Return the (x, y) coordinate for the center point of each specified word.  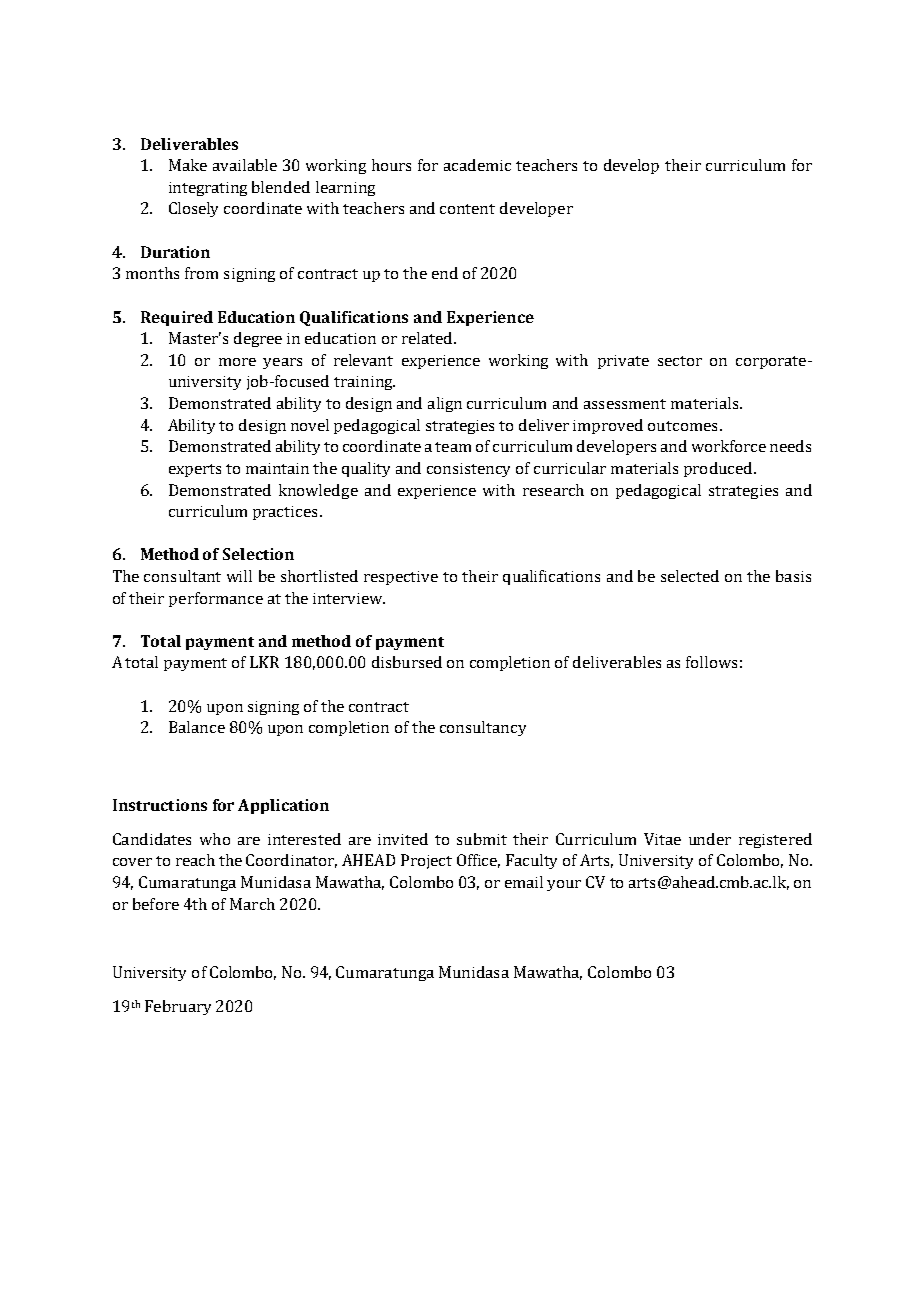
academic (477, 165)
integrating (208, 189)
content (467, 209)
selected (690, 576)
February (178, 1007)
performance (216, 599)
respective (401, 578)
